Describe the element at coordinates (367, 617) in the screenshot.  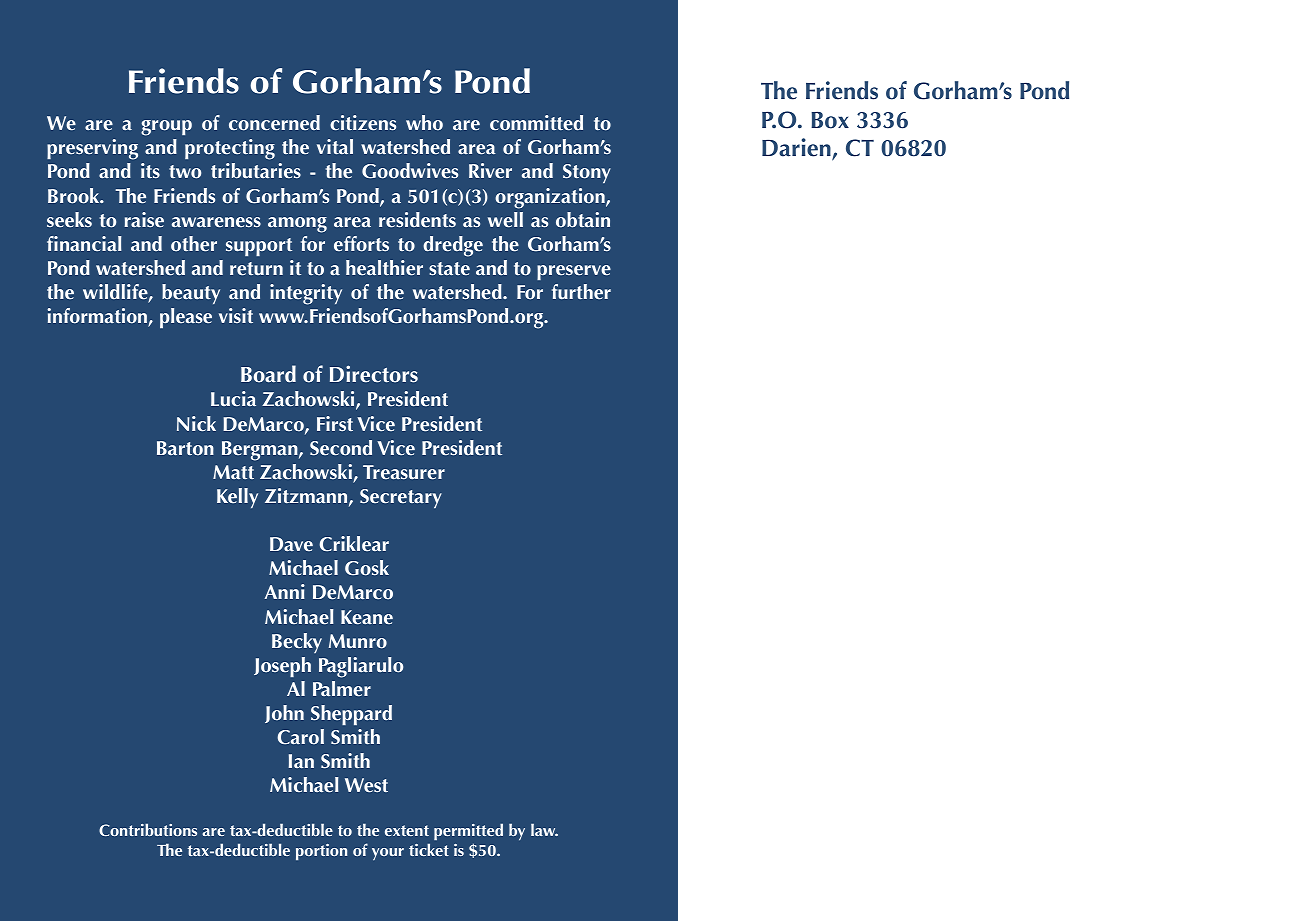
I see `Keane` at that location.
